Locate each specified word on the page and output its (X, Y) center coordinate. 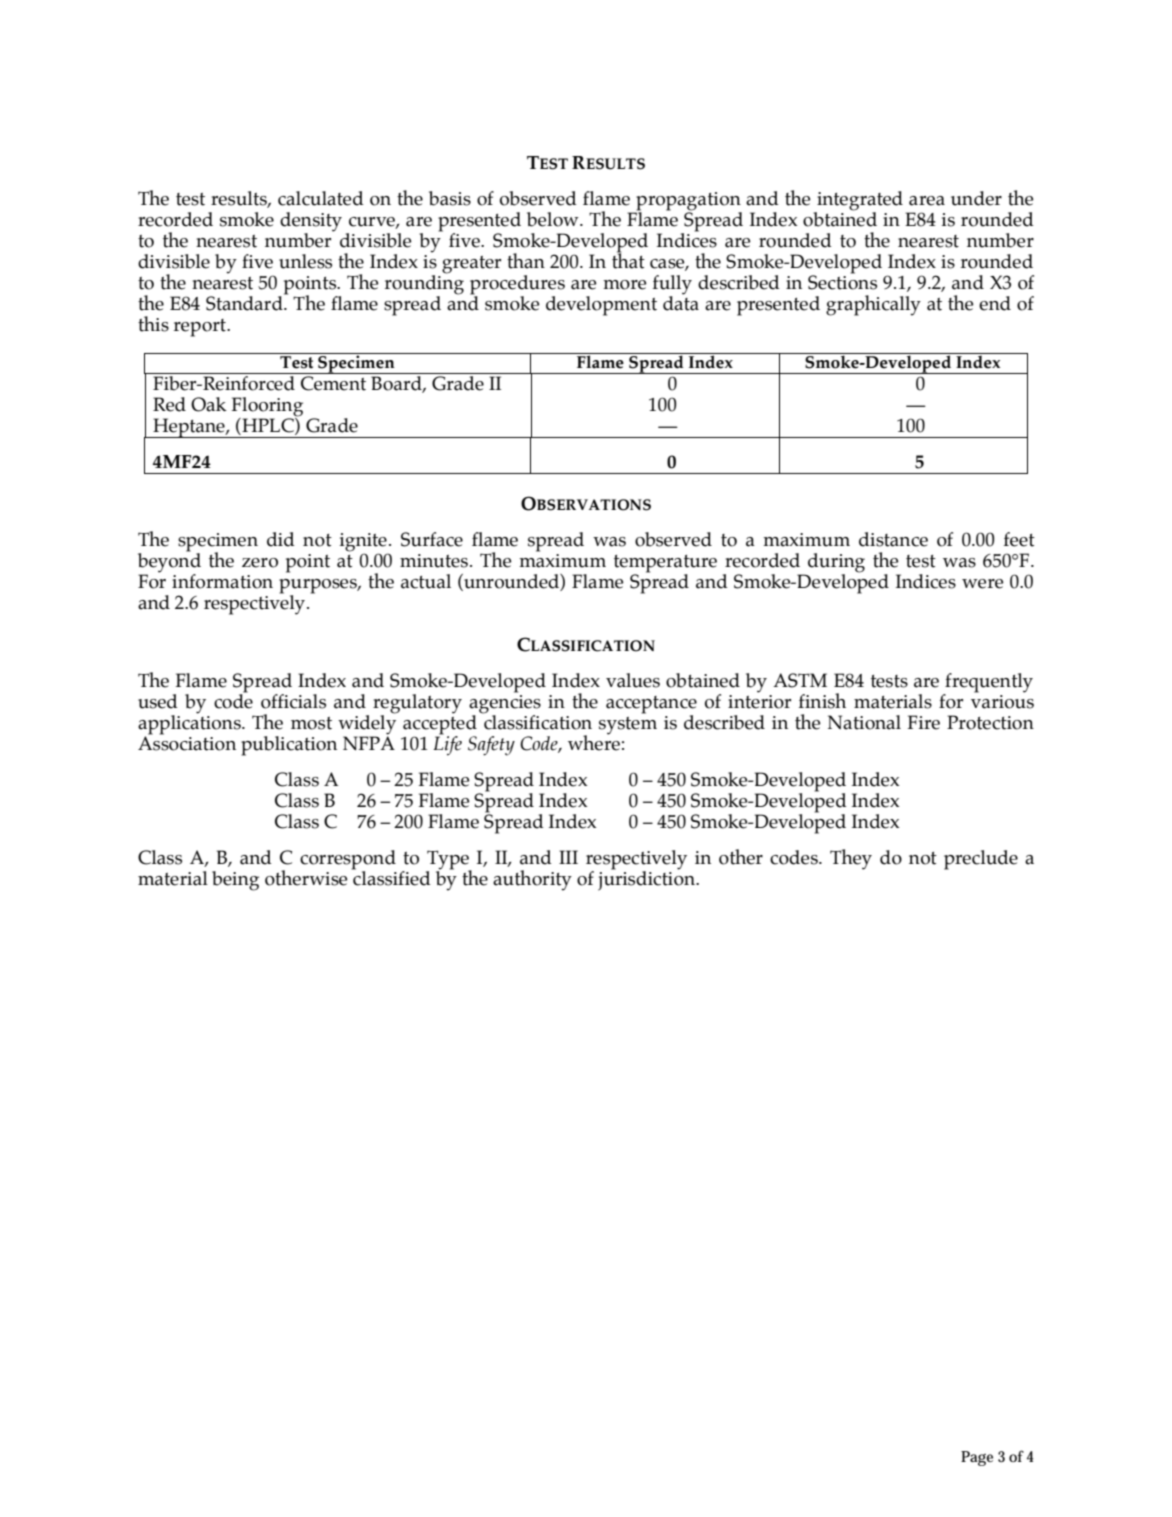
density (311, 223)
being (235, 881)
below (554, 219)
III (568, 857)
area (927, 201)
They (851, 859)
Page (977, 1458)
